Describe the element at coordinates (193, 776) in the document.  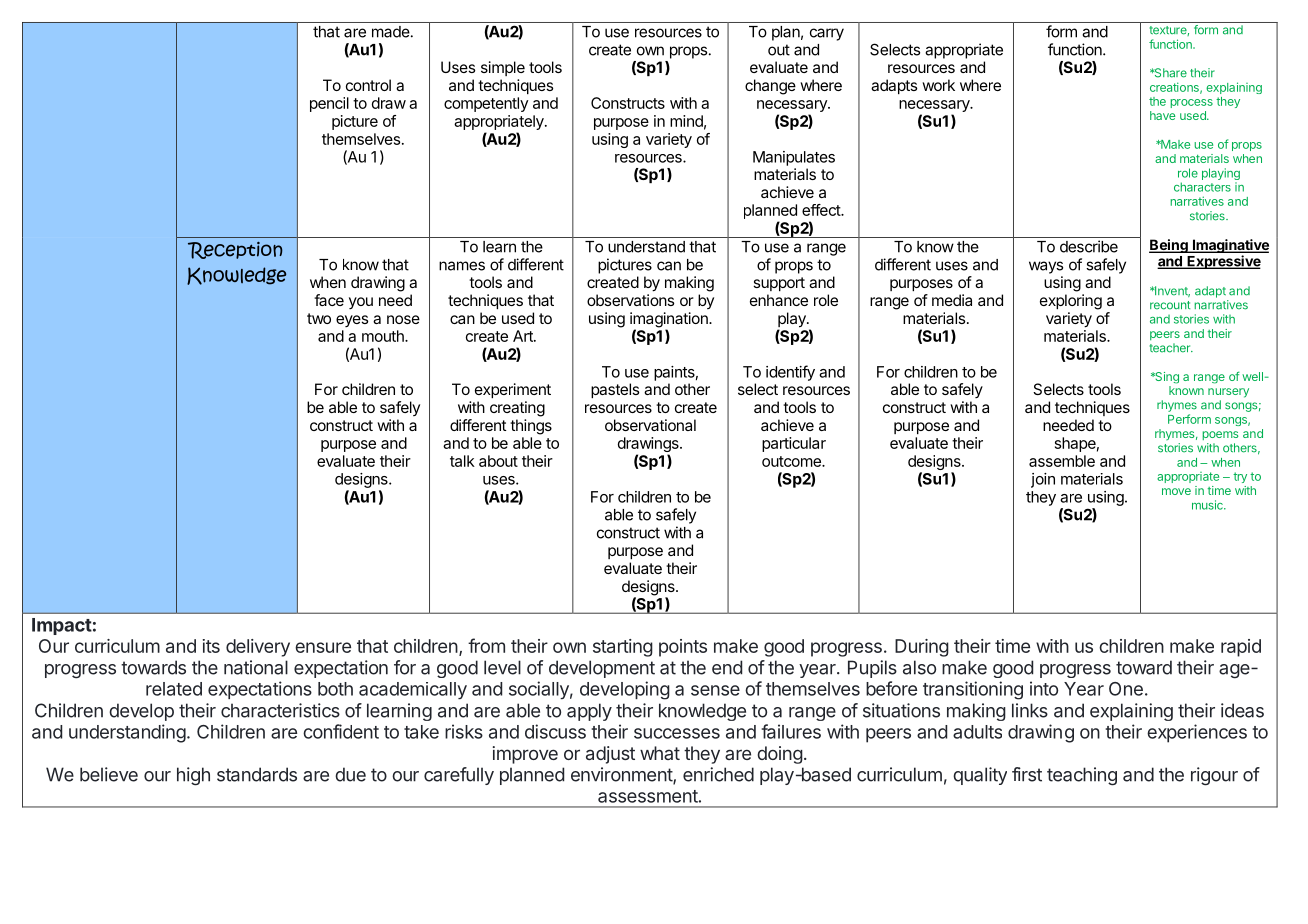
I see `high` at that location.
